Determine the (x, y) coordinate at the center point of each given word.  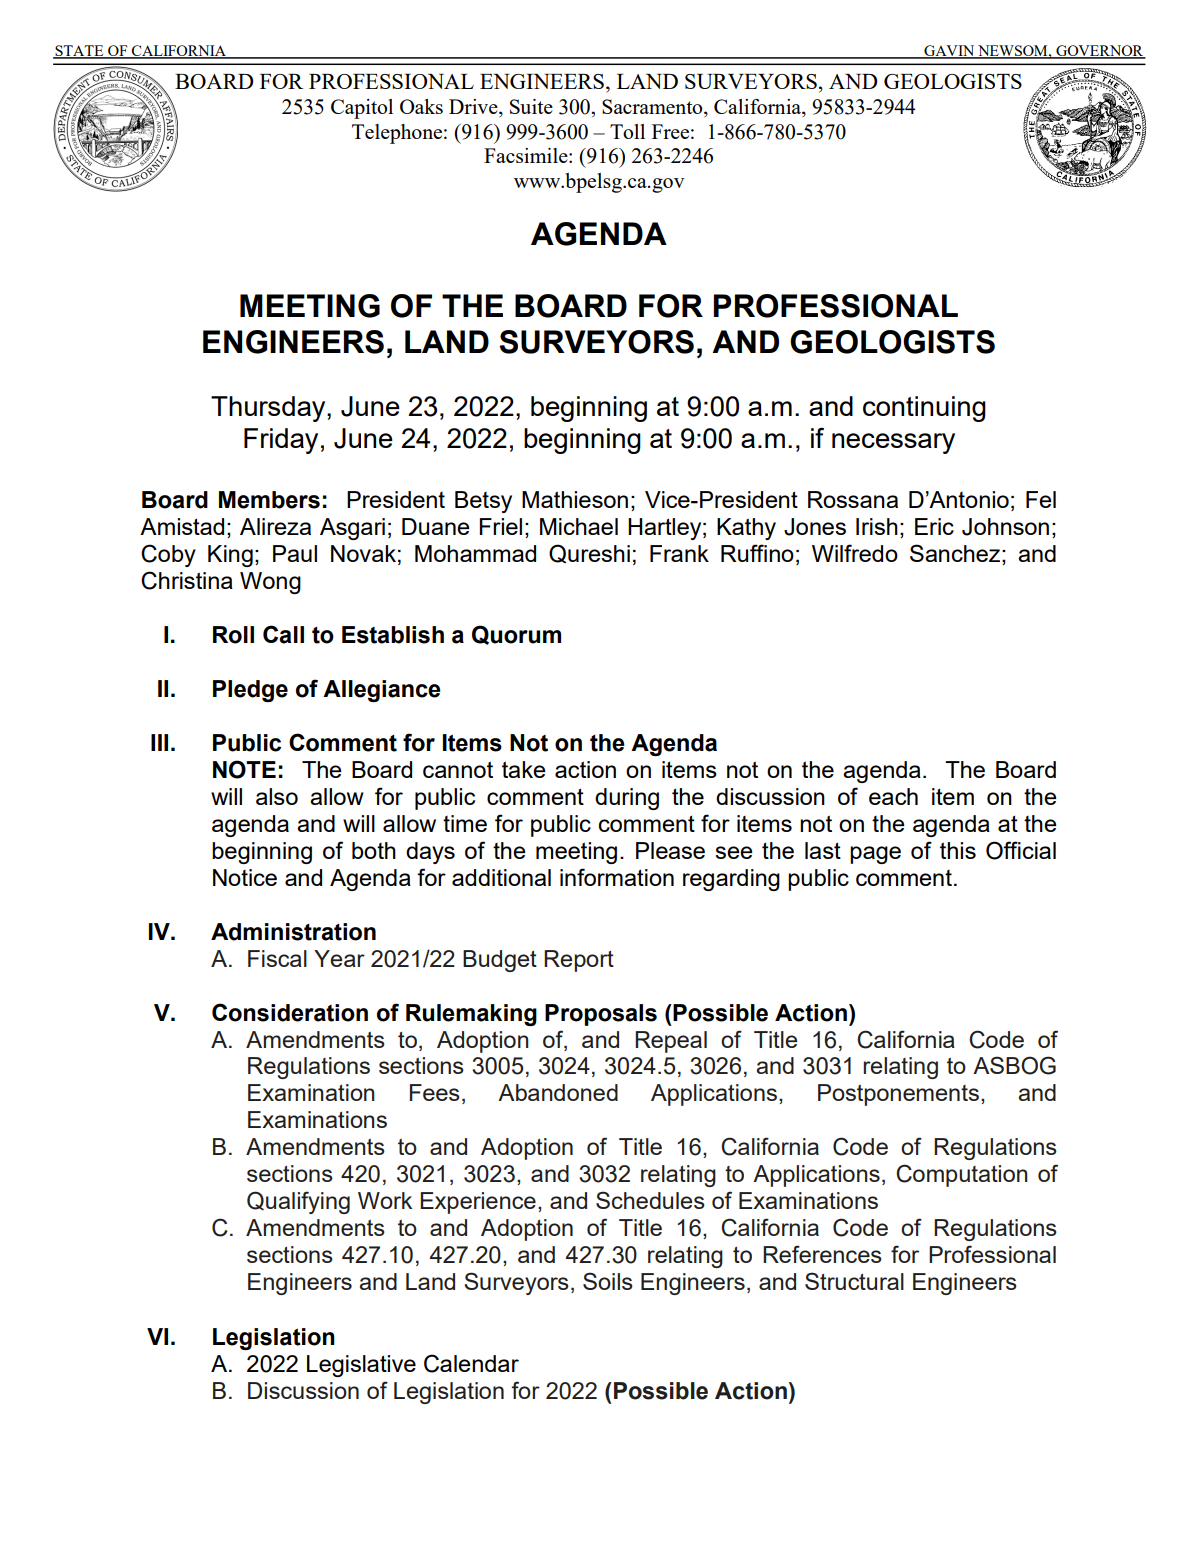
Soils (608, 1281)
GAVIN (949, 51)
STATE (79, 51)
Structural (854, 1281)
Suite (531, 106)
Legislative (361, 1366)
